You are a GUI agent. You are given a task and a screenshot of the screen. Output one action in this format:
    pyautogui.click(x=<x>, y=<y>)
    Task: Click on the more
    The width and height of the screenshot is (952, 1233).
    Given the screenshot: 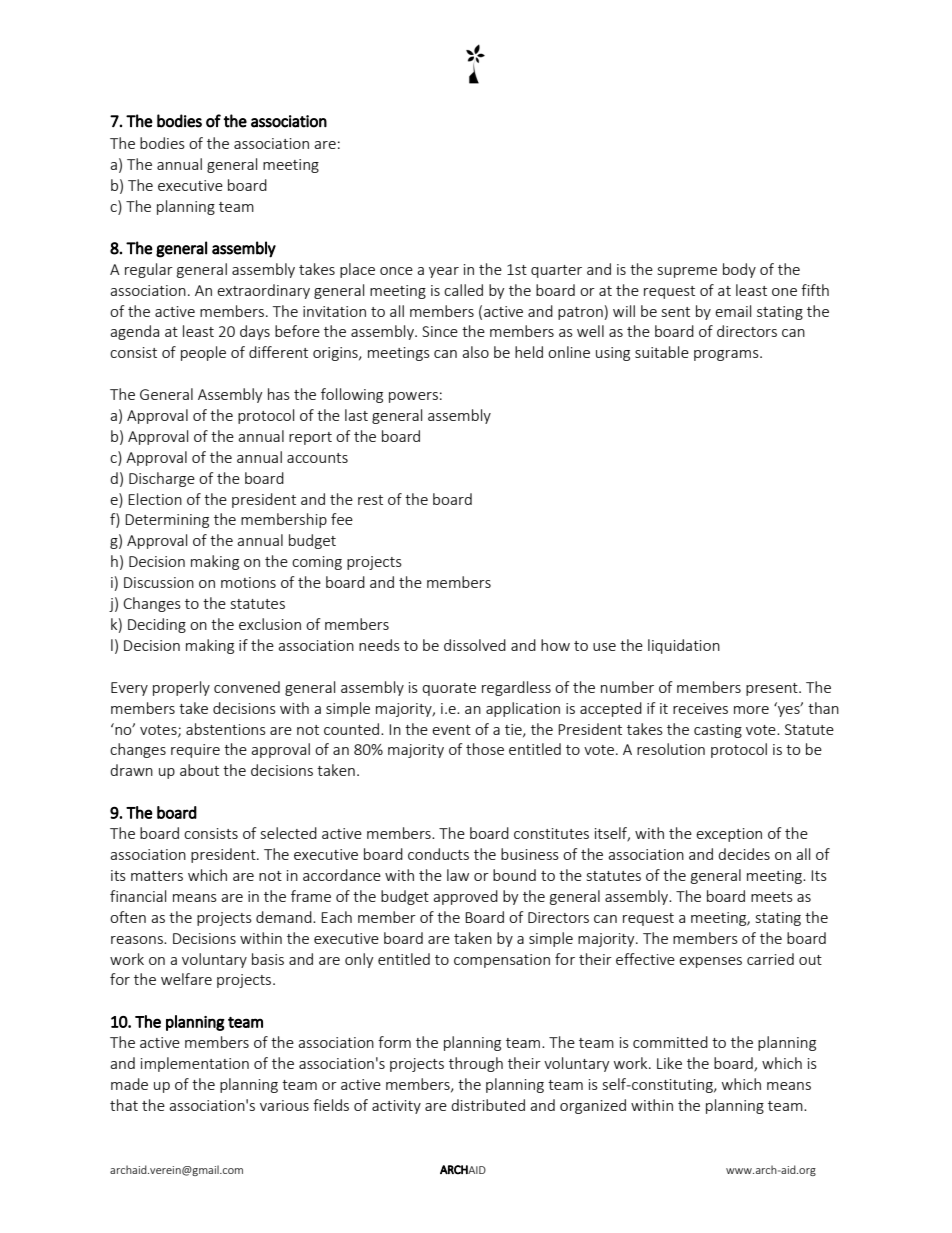 What is the action you would take?
    pyautogui.click(x=751, y=710)
